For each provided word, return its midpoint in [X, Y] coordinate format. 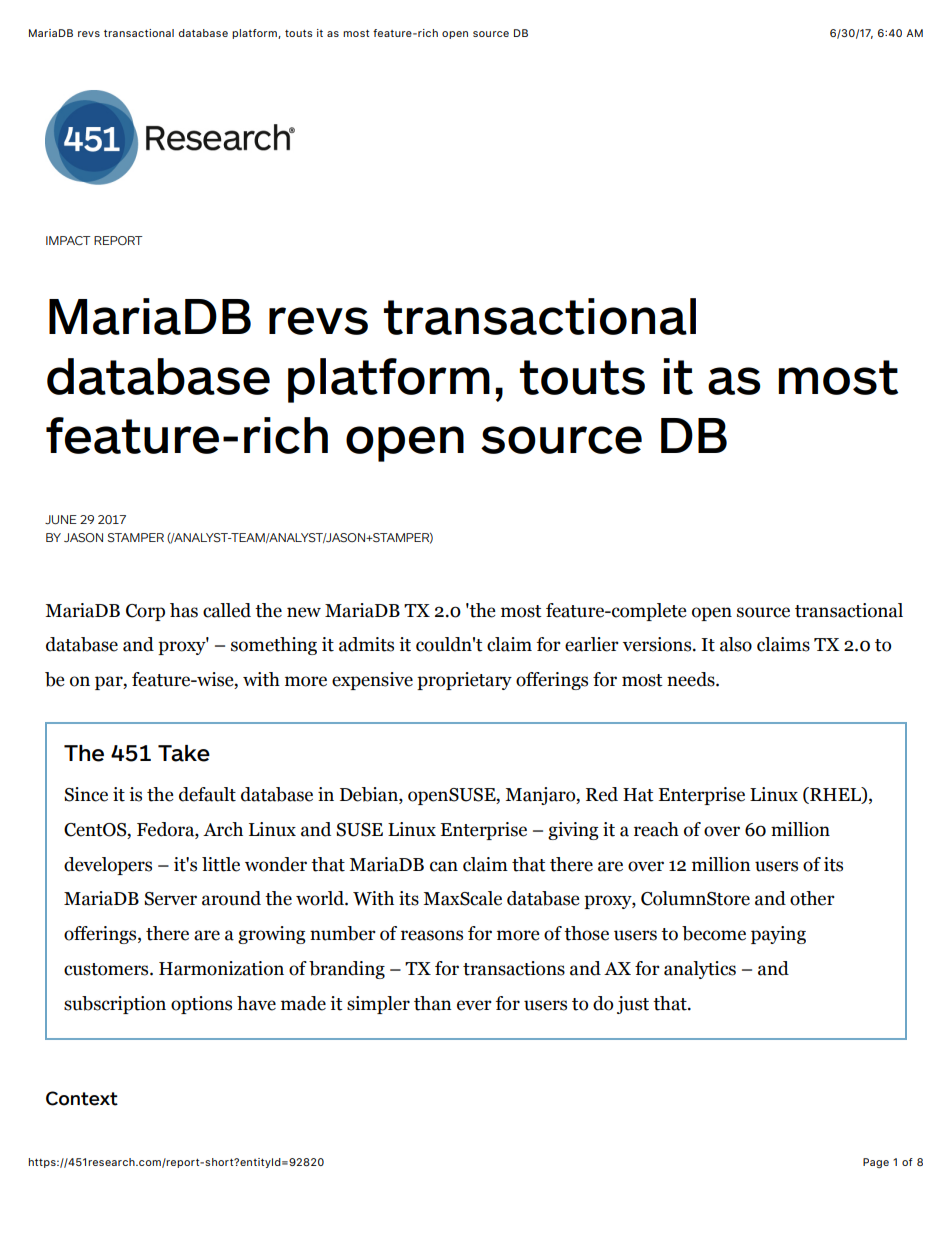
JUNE [61, 519]
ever [474, 1005]
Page [876, 1163]
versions [658, 644]
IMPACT [68, 240]
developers [108, 866]
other [812, 898]
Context [82, 1098]
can [444, 866]
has [184, 610]
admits [366, 644]
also [736, 644]
